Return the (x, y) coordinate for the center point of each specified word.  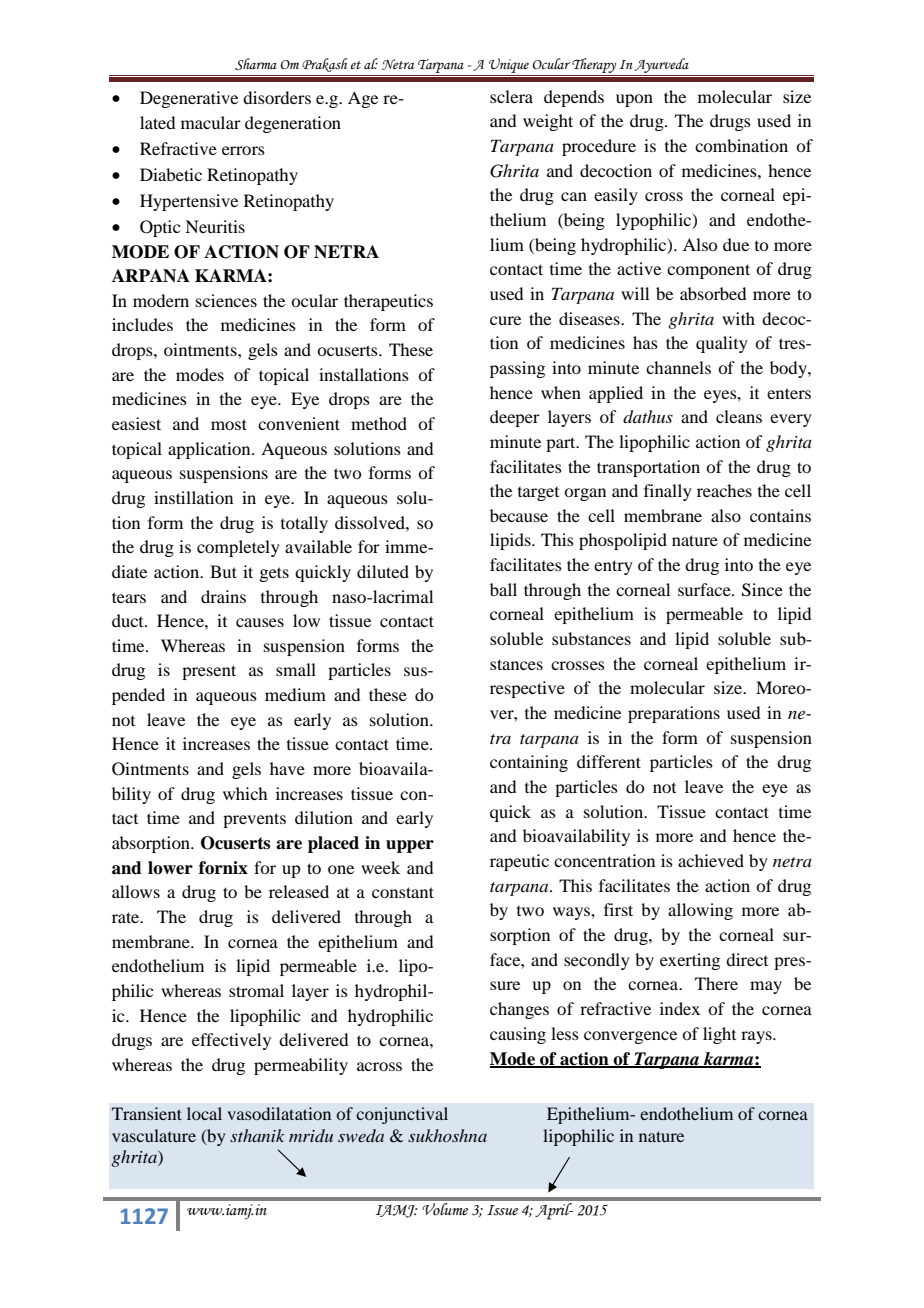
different (609, 761)
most (229, 424)
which (245, 793)
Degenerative (189, 99)
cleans (739, 416)
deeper (515, 418)
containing (529, 763)
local (204, 1113)
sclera (511, 96)
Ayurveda (661, 65)
